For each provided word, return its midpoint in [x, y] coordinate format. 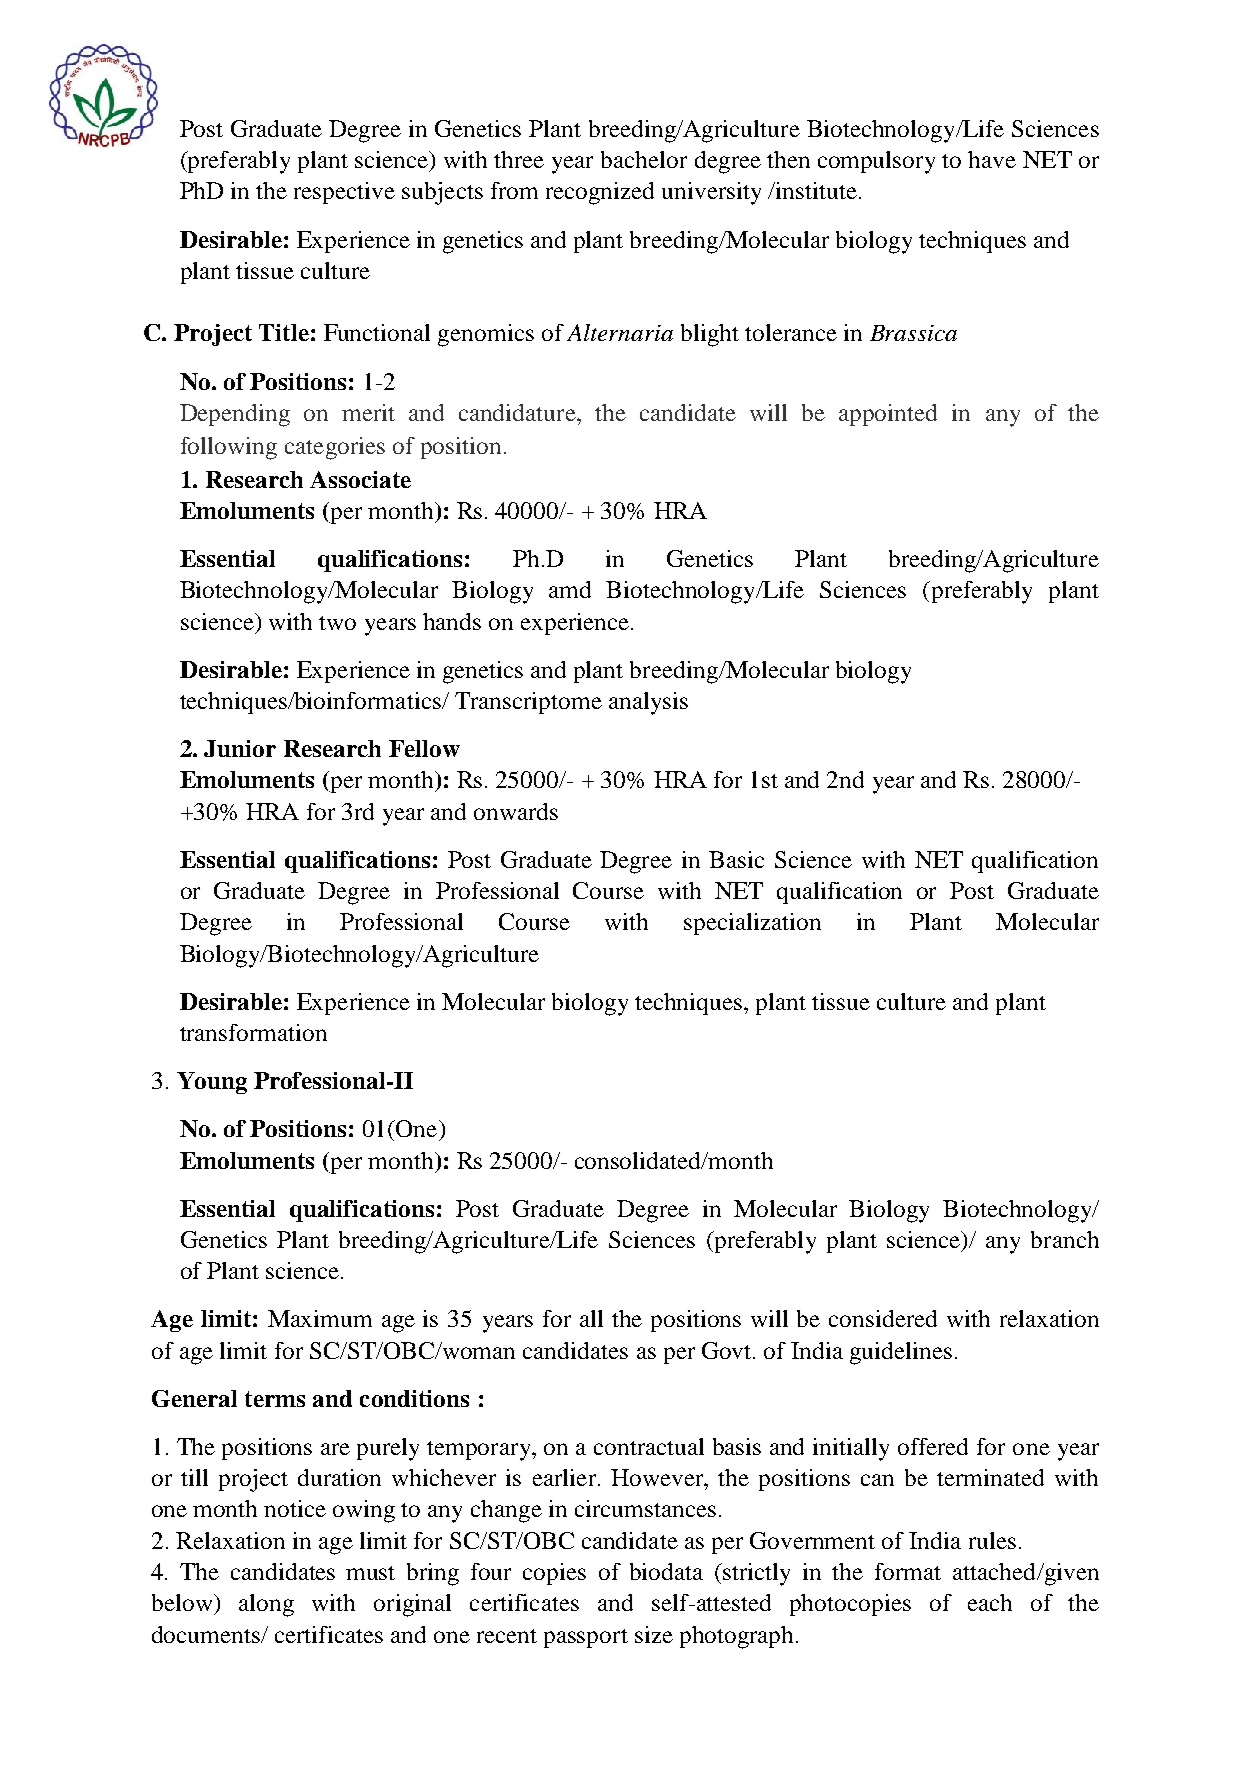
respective [344, 193]
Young [212, 1083]
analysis [648, 703]
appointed [888, 415]
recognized [600, 193]
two [337, 623]
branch [1065, 1239]
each [990, 1602]
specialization [752, 924]
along [266, 1605]
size [654, 1634]
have [992, 159]
